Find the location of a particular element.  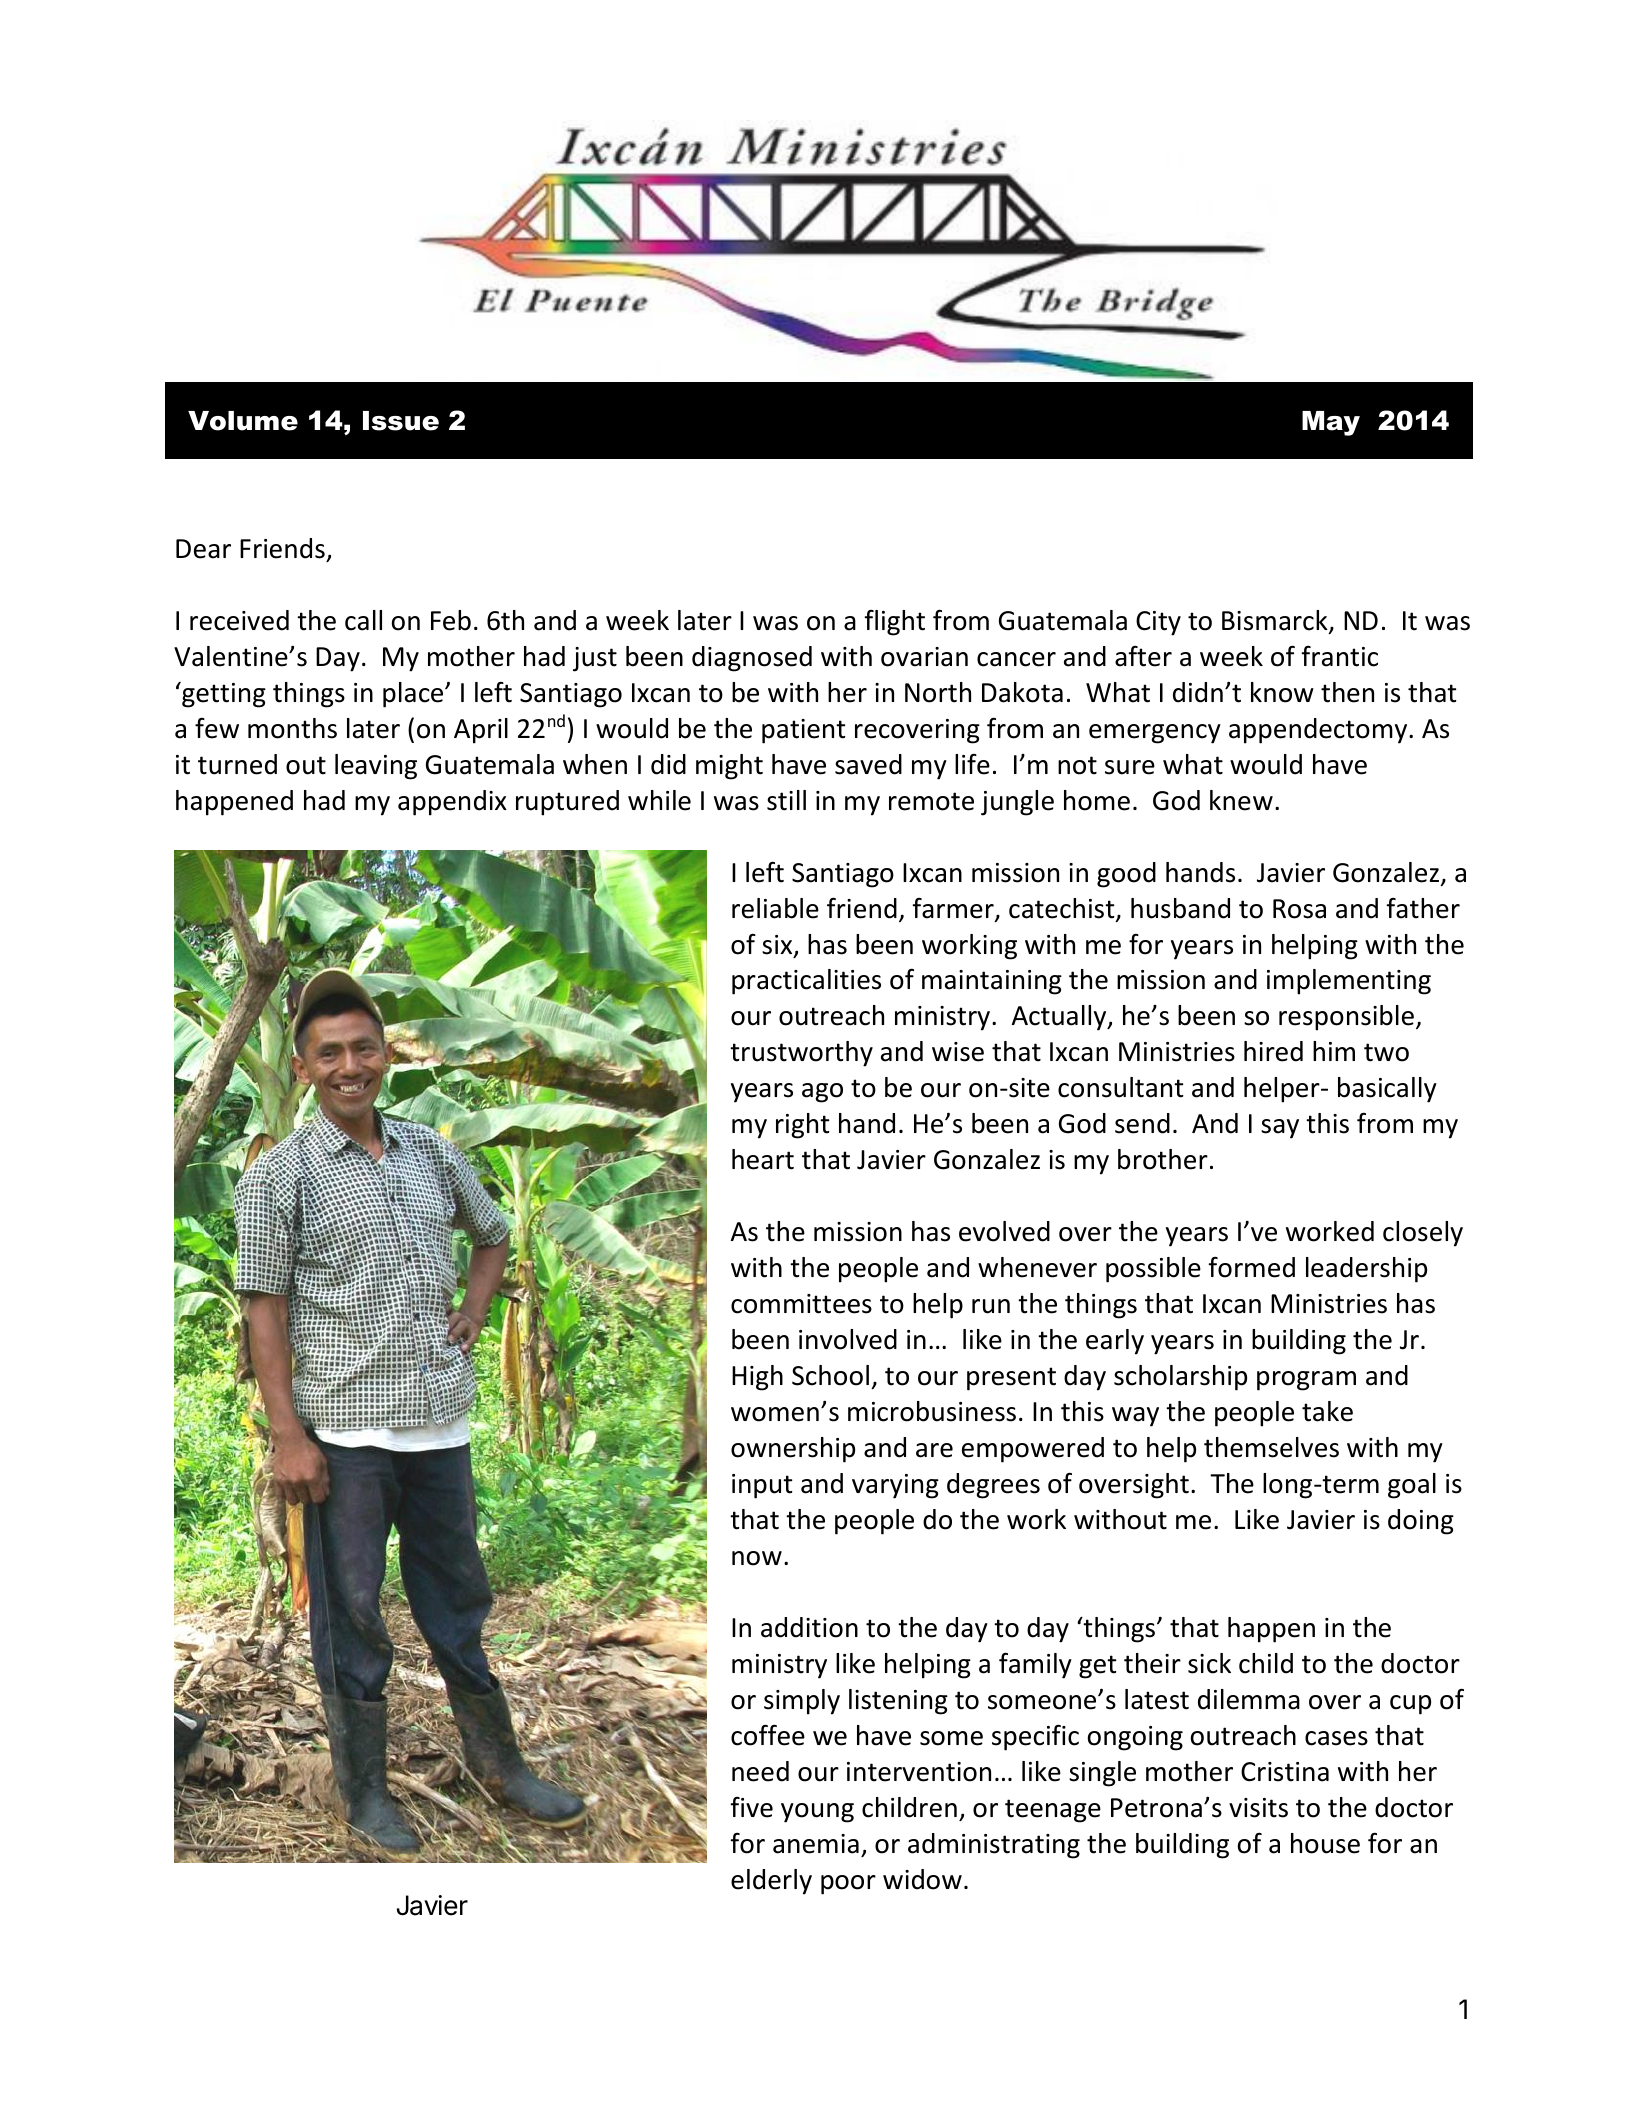

committees is located at coordinates (801, 1304).
